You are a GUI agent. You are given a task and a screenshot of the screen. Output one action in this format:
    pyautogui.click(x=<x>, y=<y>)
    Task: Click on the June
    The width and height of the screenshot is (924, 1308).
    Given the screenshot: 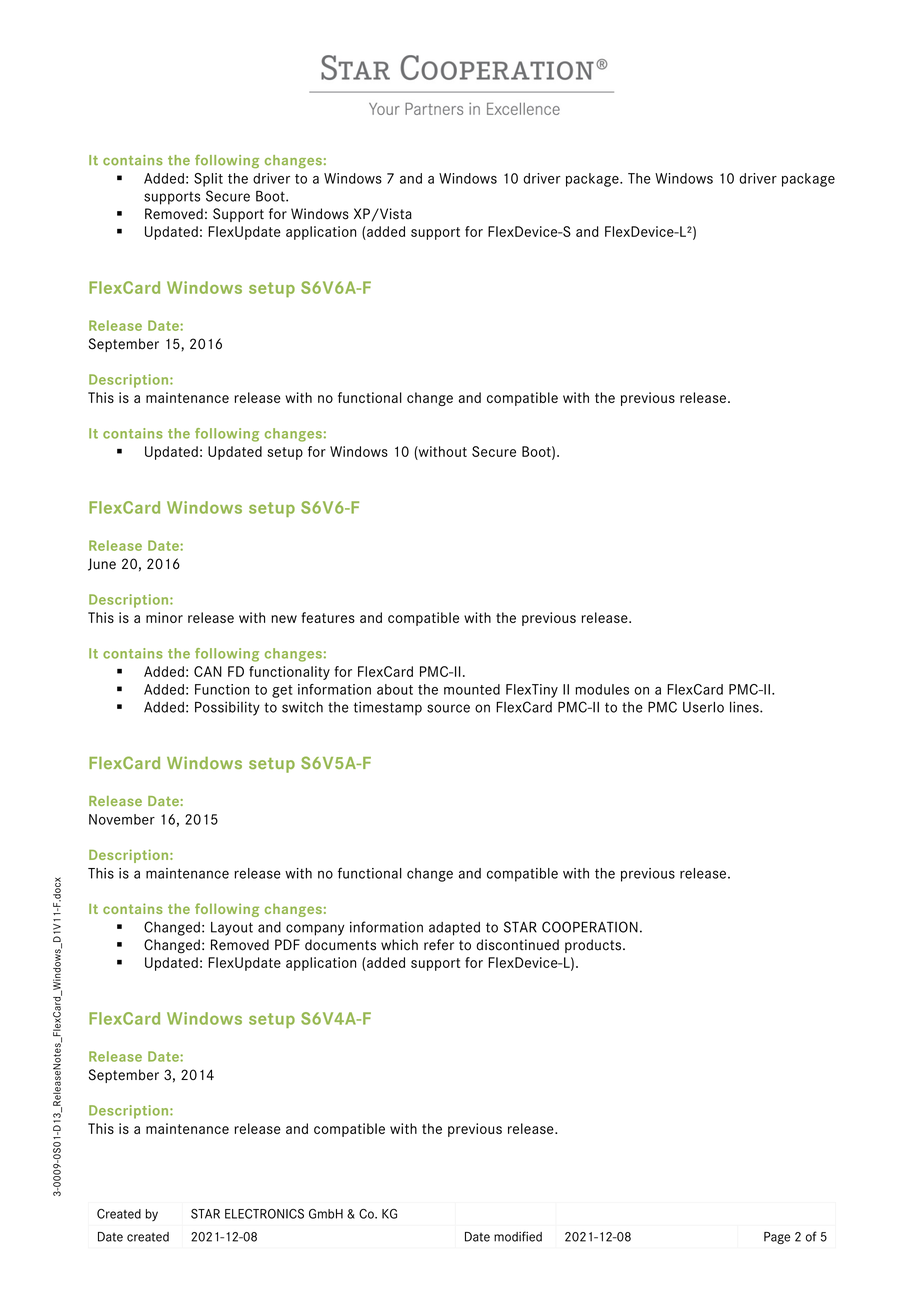 What is the action you would take?
    pyautogui.click(x=102, y=564)
